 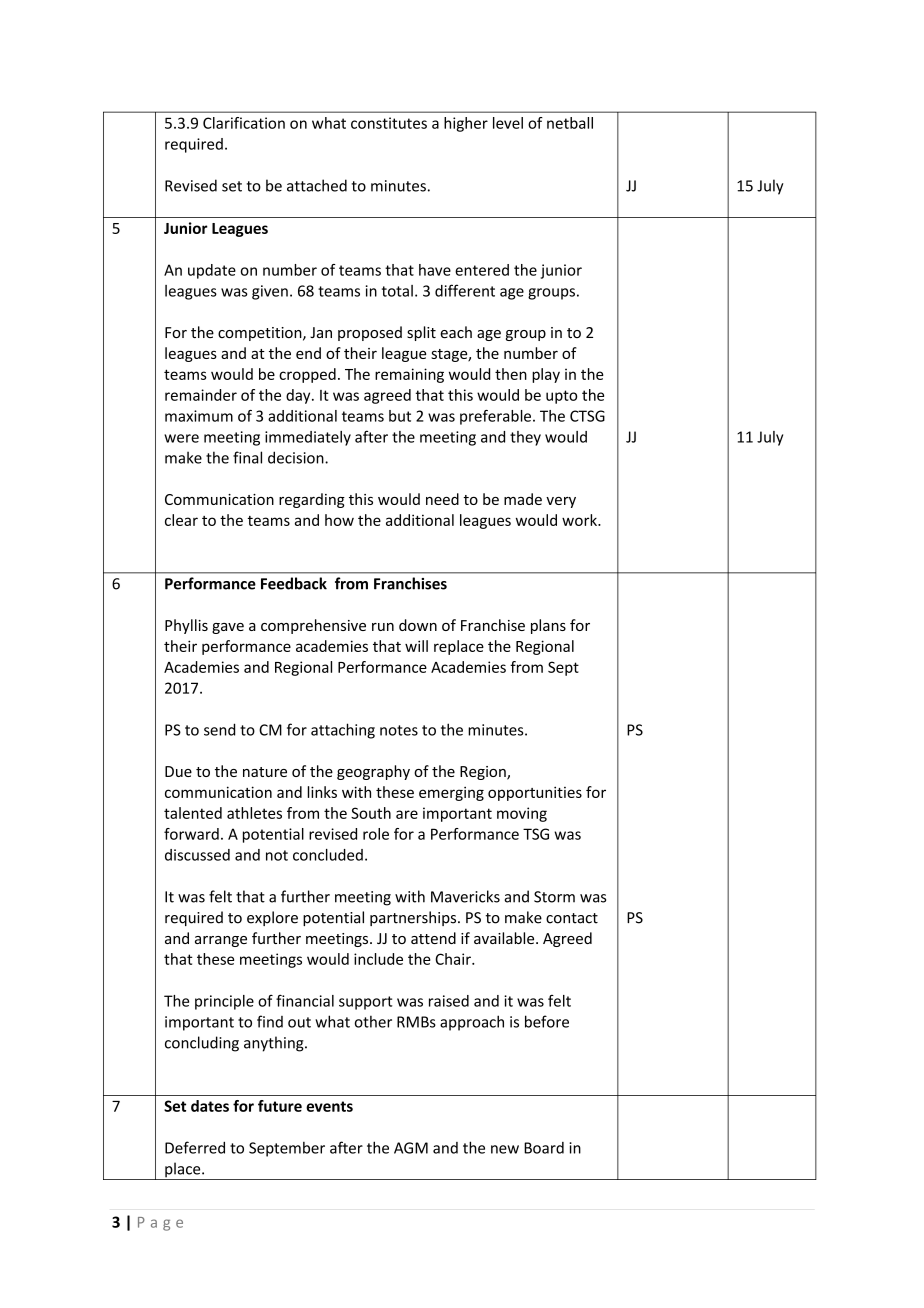 What do you see at coordinates (508, 123) in the screenshot?
I see `level` at bounding box center [508, 123].
